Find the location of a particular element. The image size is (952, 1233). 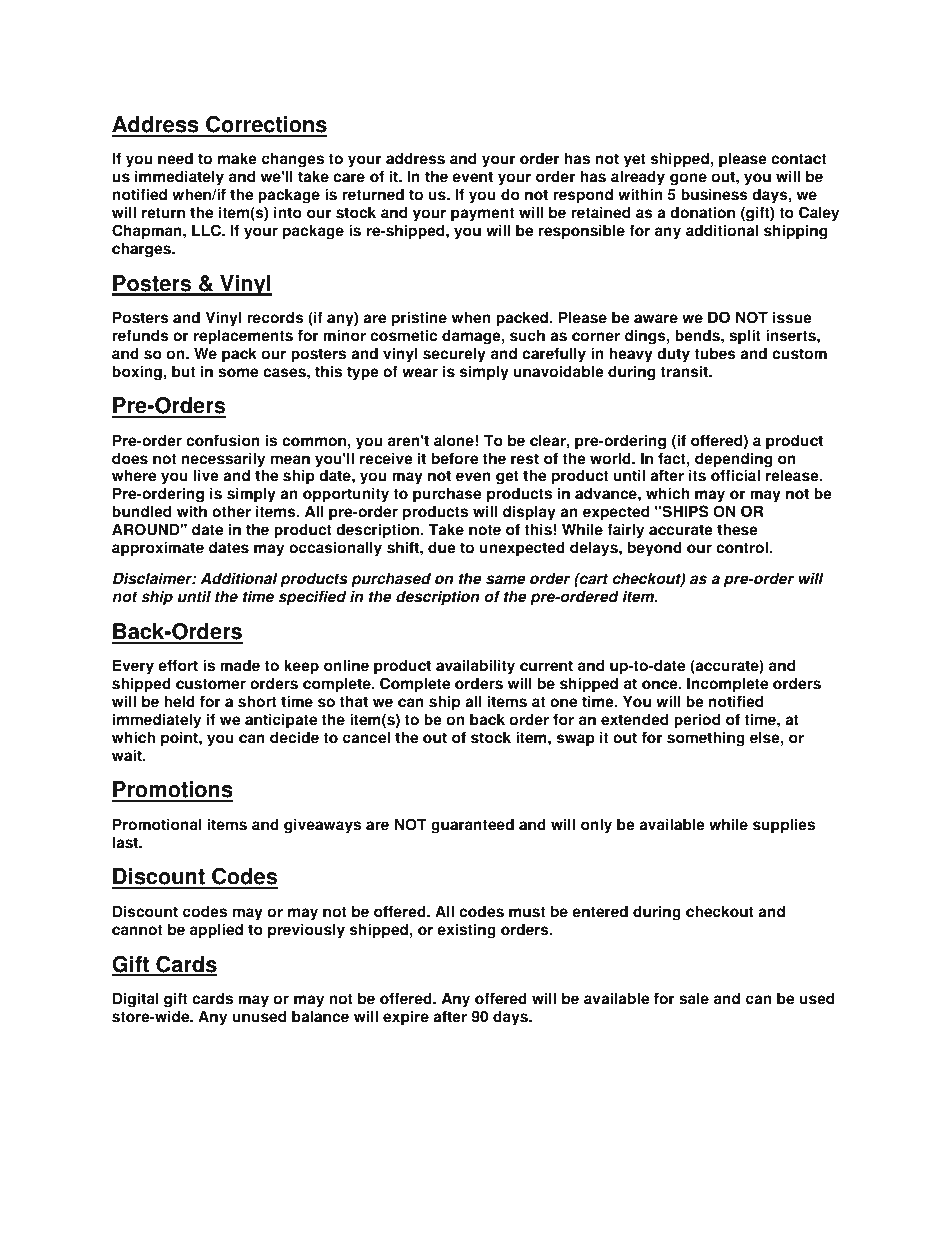

supplies is located at coordinates (784, 826).
